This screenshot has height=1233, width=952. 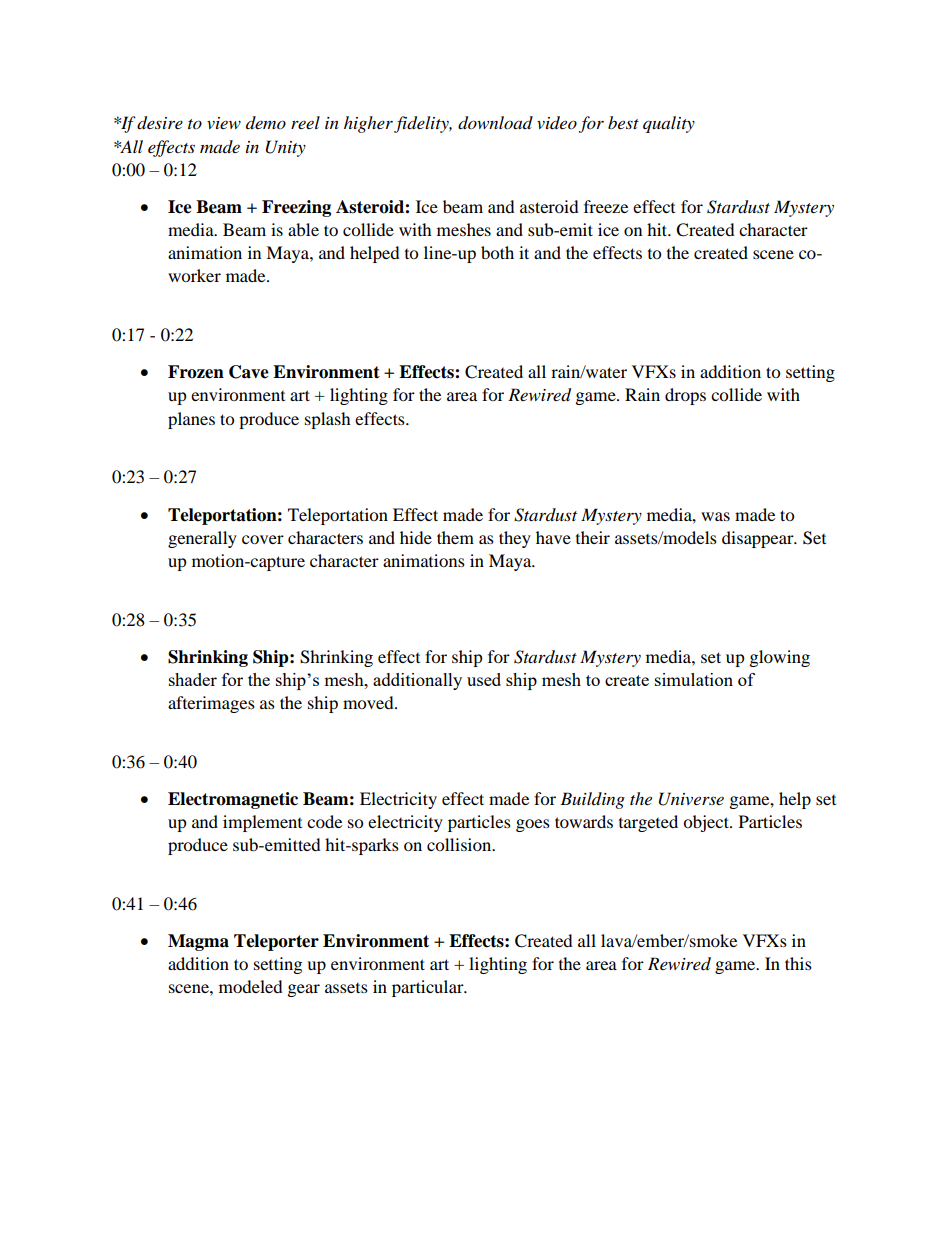 What do you see at coordinates (224, 123) in the screenshot?
I see `view` at bounding box center [224, 123].
